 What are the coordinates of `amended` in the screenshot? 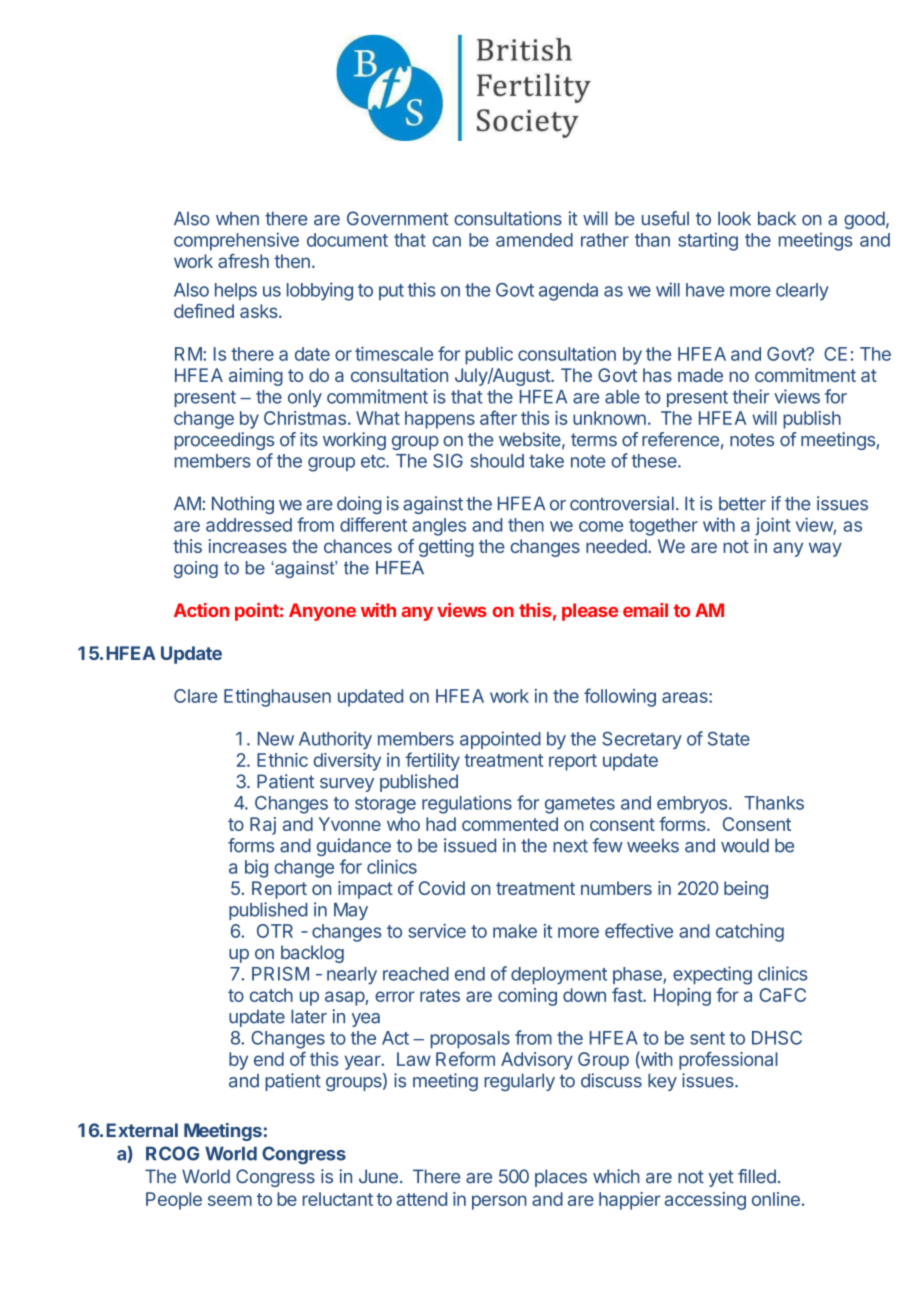 It's located at (534, 240).
